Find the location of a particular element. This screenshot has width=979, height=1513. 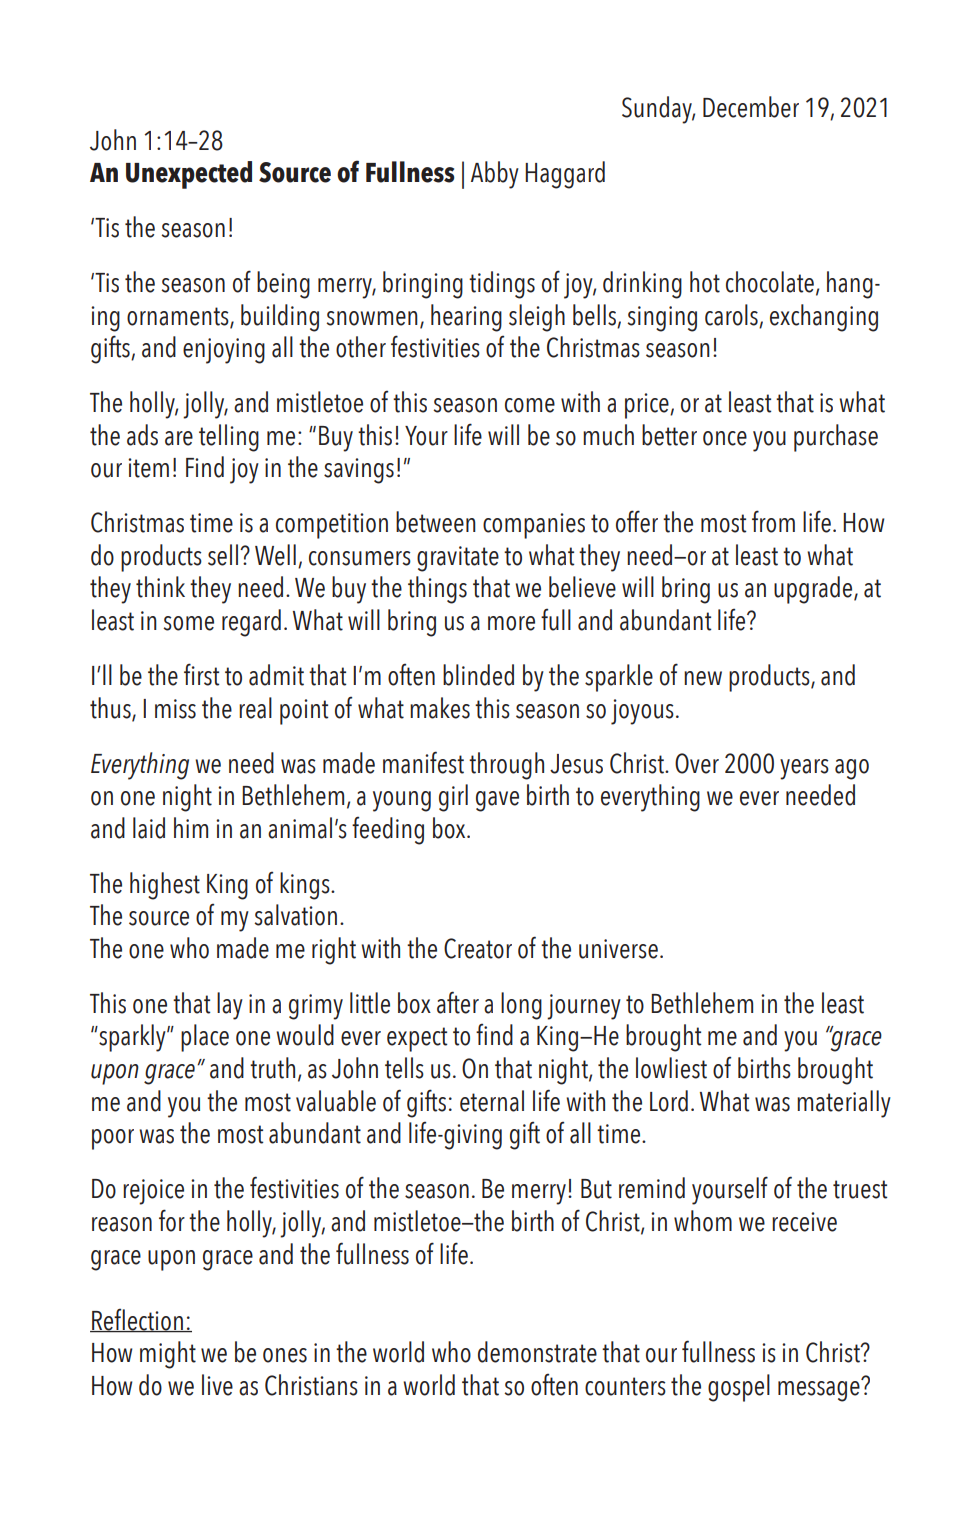

gospel is located at coordinates (739, 1388).
